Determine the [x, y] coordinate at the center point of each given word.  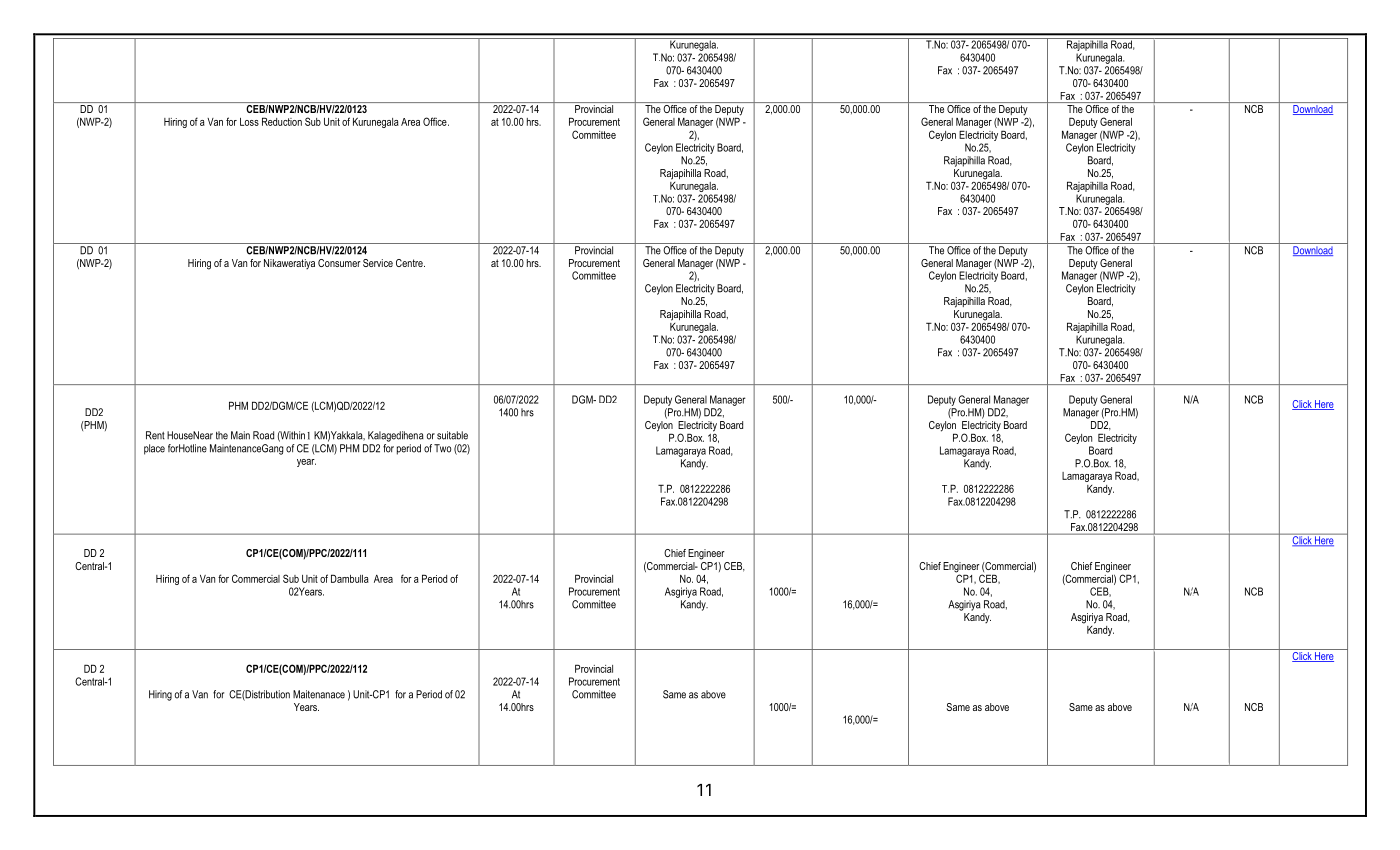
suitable [452, 435]
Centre [410, 263]
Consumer [339, 263]
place [154, 449]
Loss [249, 122]
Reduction [282, 121]
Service [378, 263]
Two [442, 448]
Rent [155, 435]
